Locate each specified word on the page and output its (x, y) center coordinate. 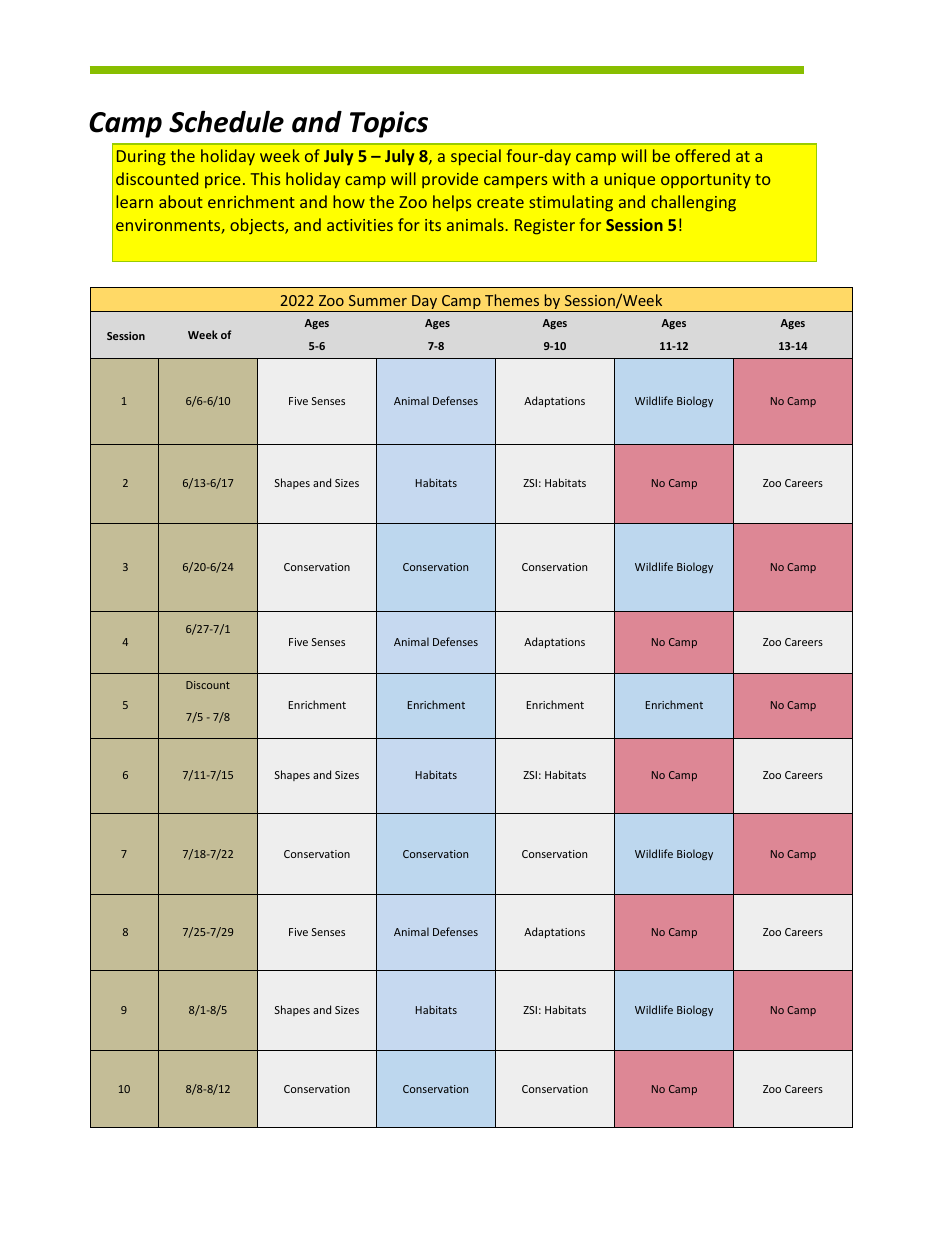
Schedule (226, 121)
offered (702, 155)
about (181, 201)
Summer (378, 300)
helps (452, 203)
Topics (389, 124)
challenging (693, 203)
